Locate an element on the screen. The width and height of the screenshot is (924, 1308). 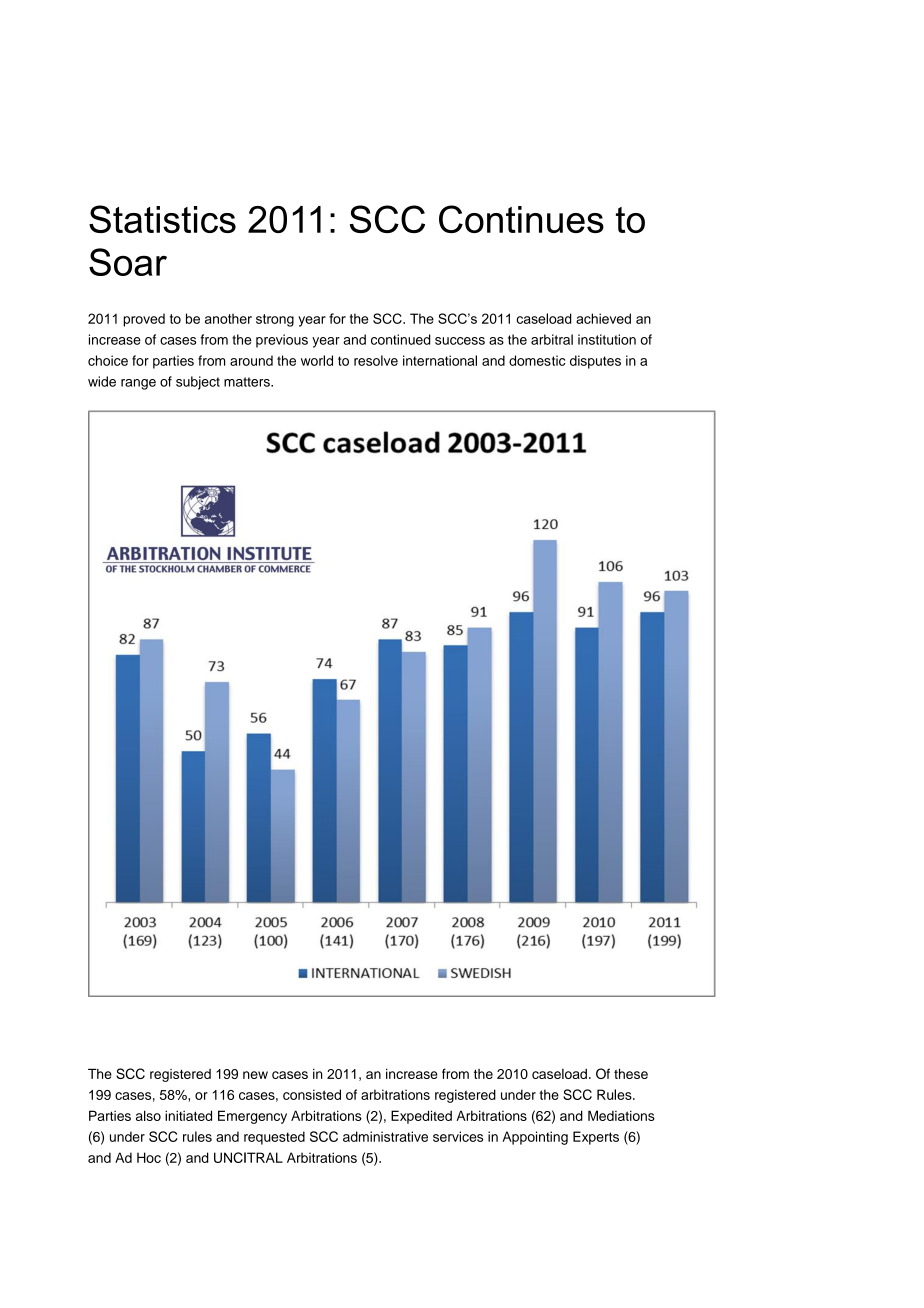
also is located at coordinates (148, 1115).
